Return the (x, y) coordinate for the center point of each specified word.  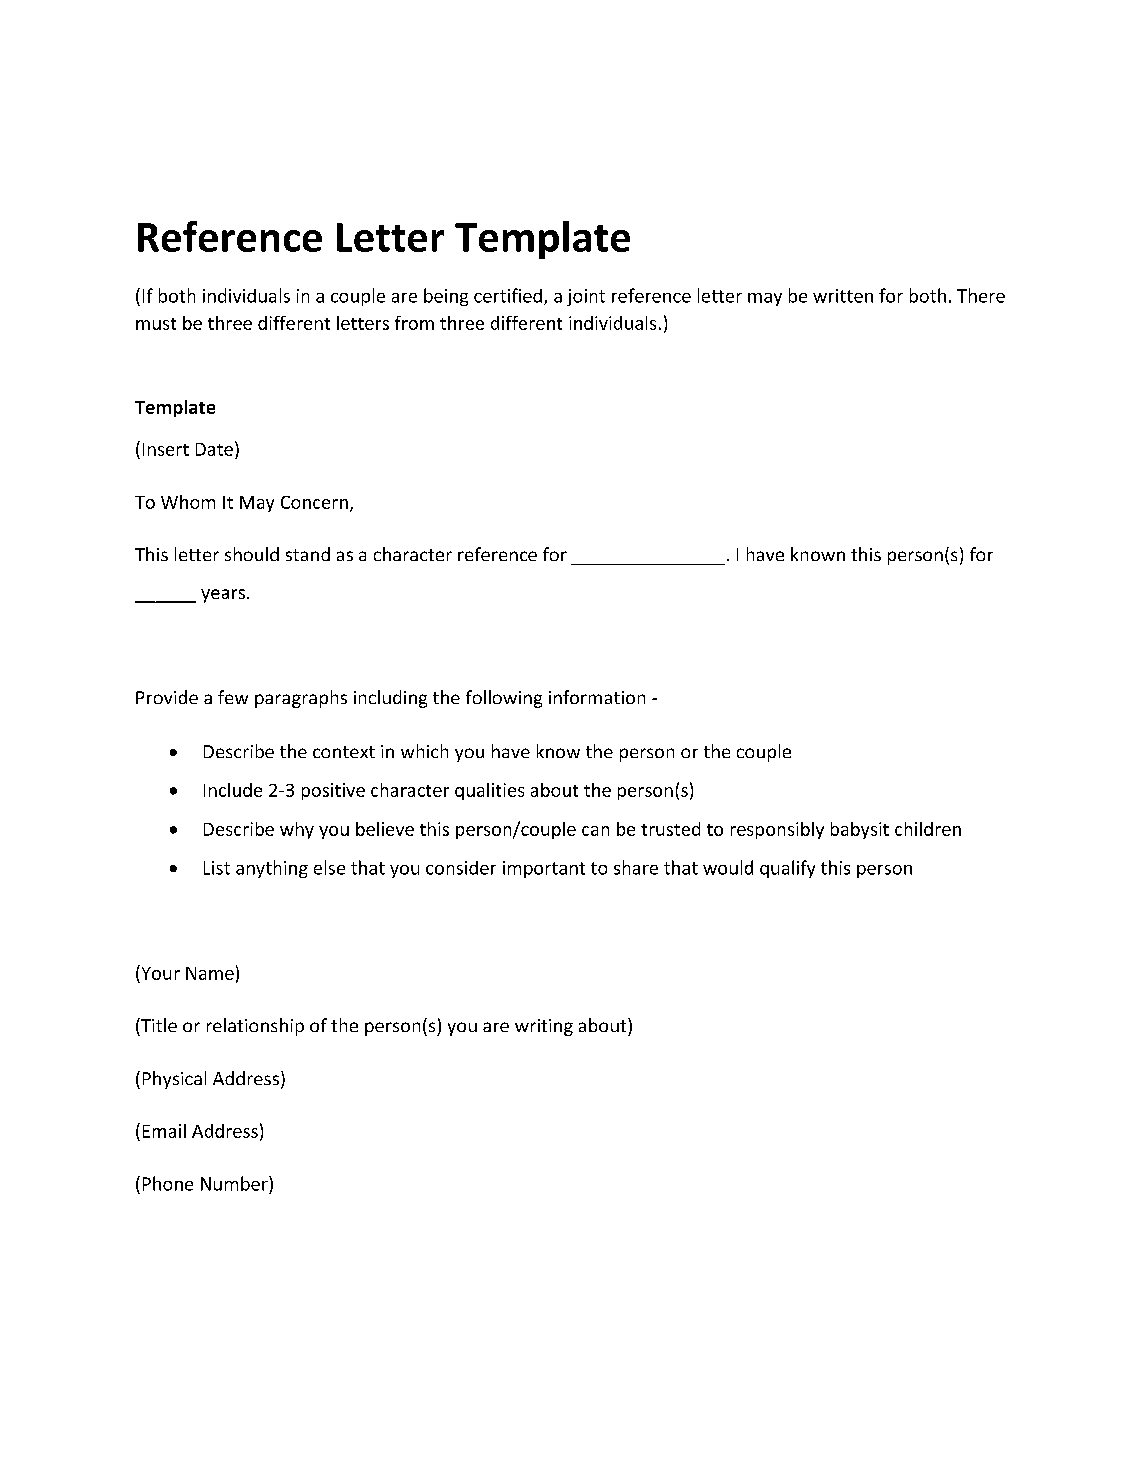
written (843, 296)
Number (235, 1183)
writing (544, 1027)
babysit (860, 830)
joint (586, 297)
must (156, 324)
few (233, 697)
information (597, 697)
